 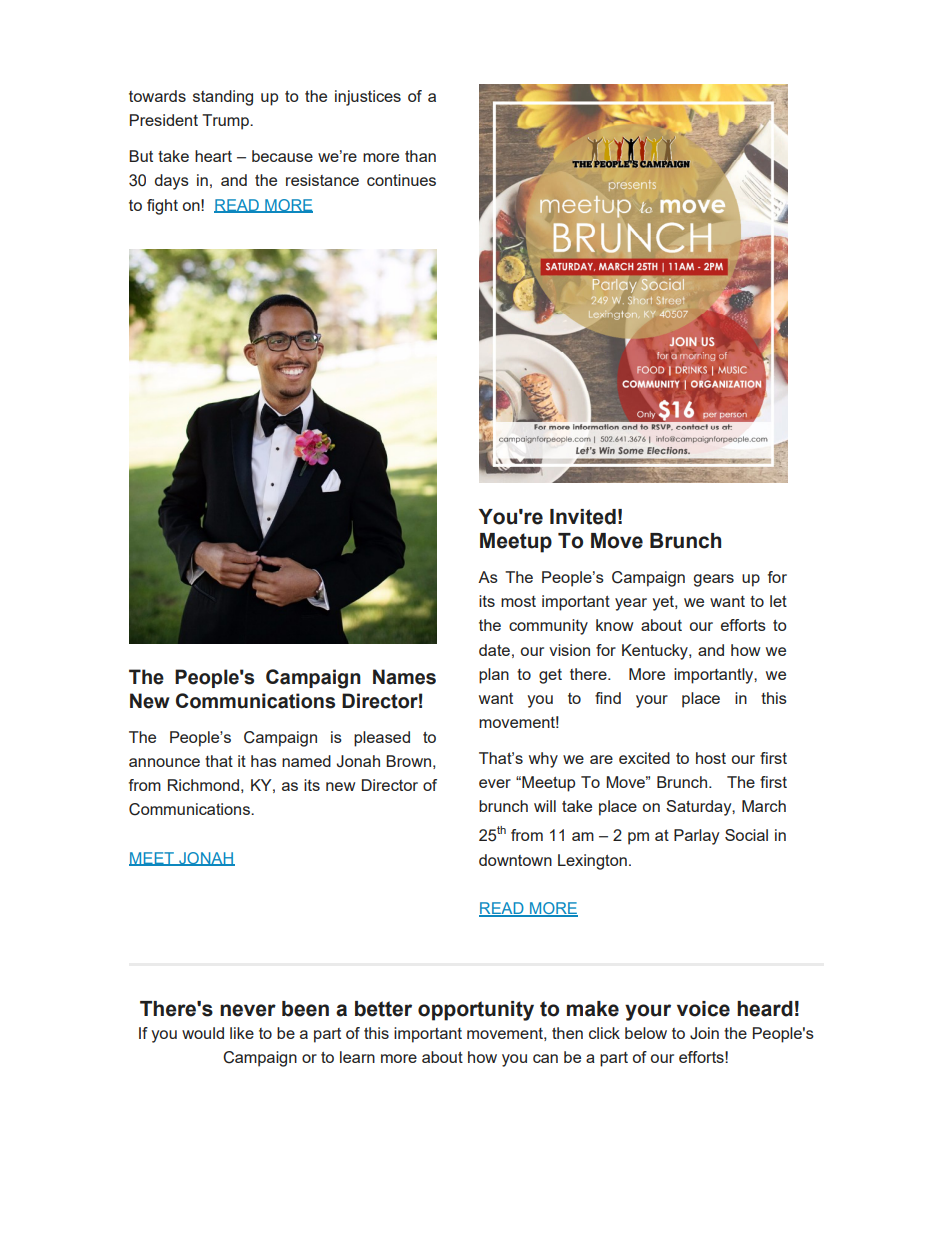 What do you see at coordinates (203, 1033) in the screenshot?
I see `would` at bounding box center [203, 1033].
